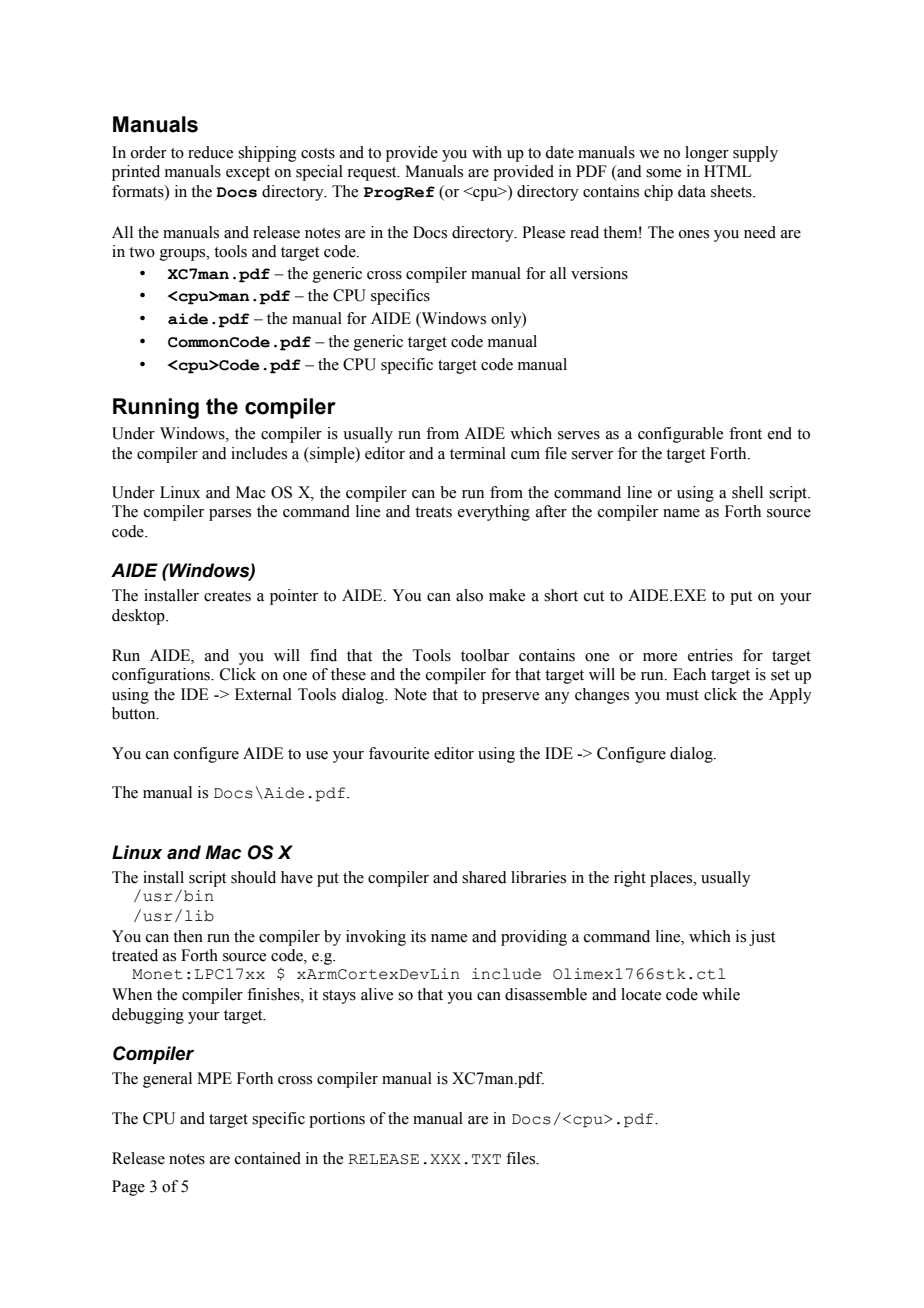 This image has height=1308, width=924. Describe the element at coordinates (710, 655) in the image. I see `entries` at that location.
